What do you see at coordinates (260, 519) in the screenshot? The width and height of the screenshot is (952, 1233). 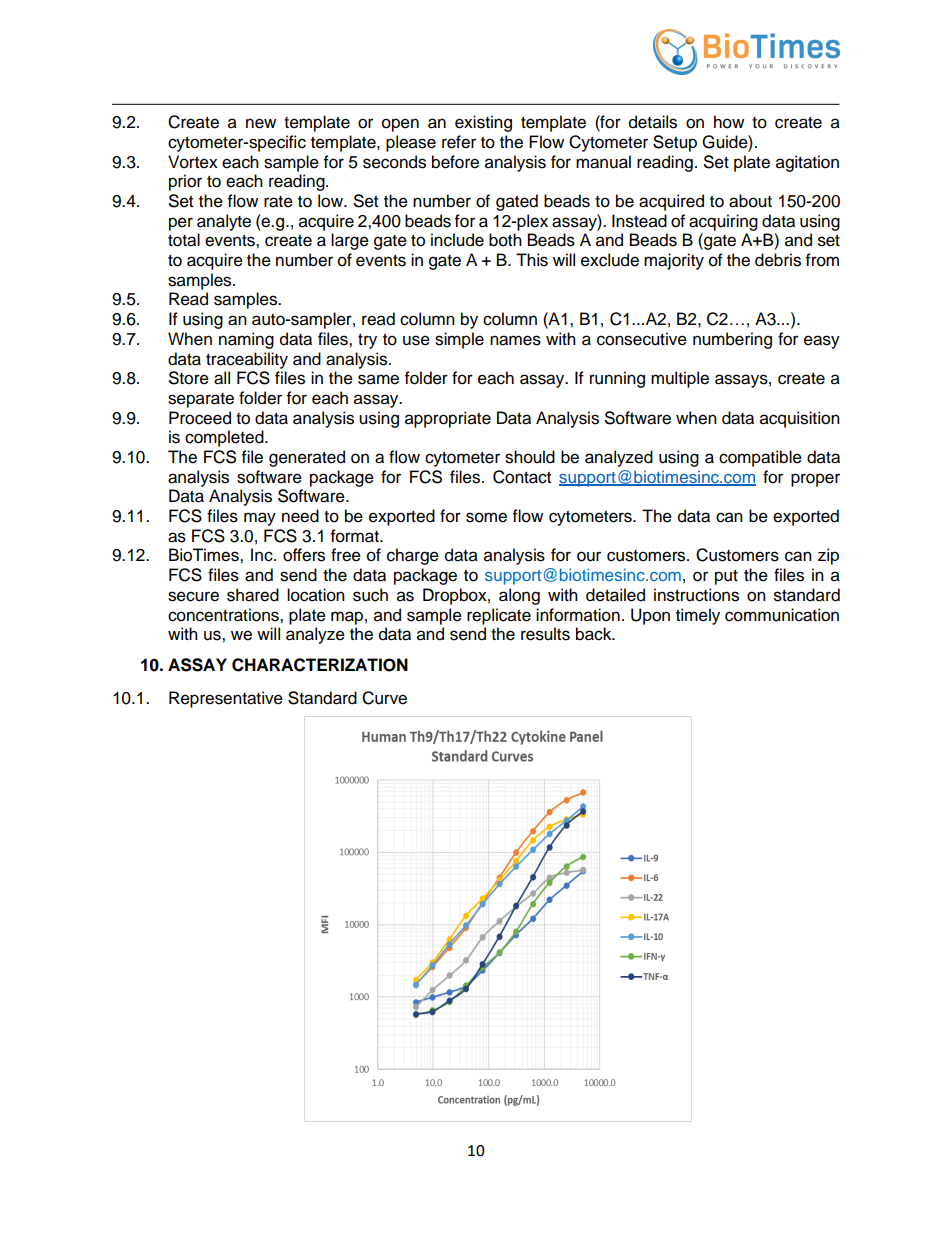 I see `may` at bounding box center [260, 519].
